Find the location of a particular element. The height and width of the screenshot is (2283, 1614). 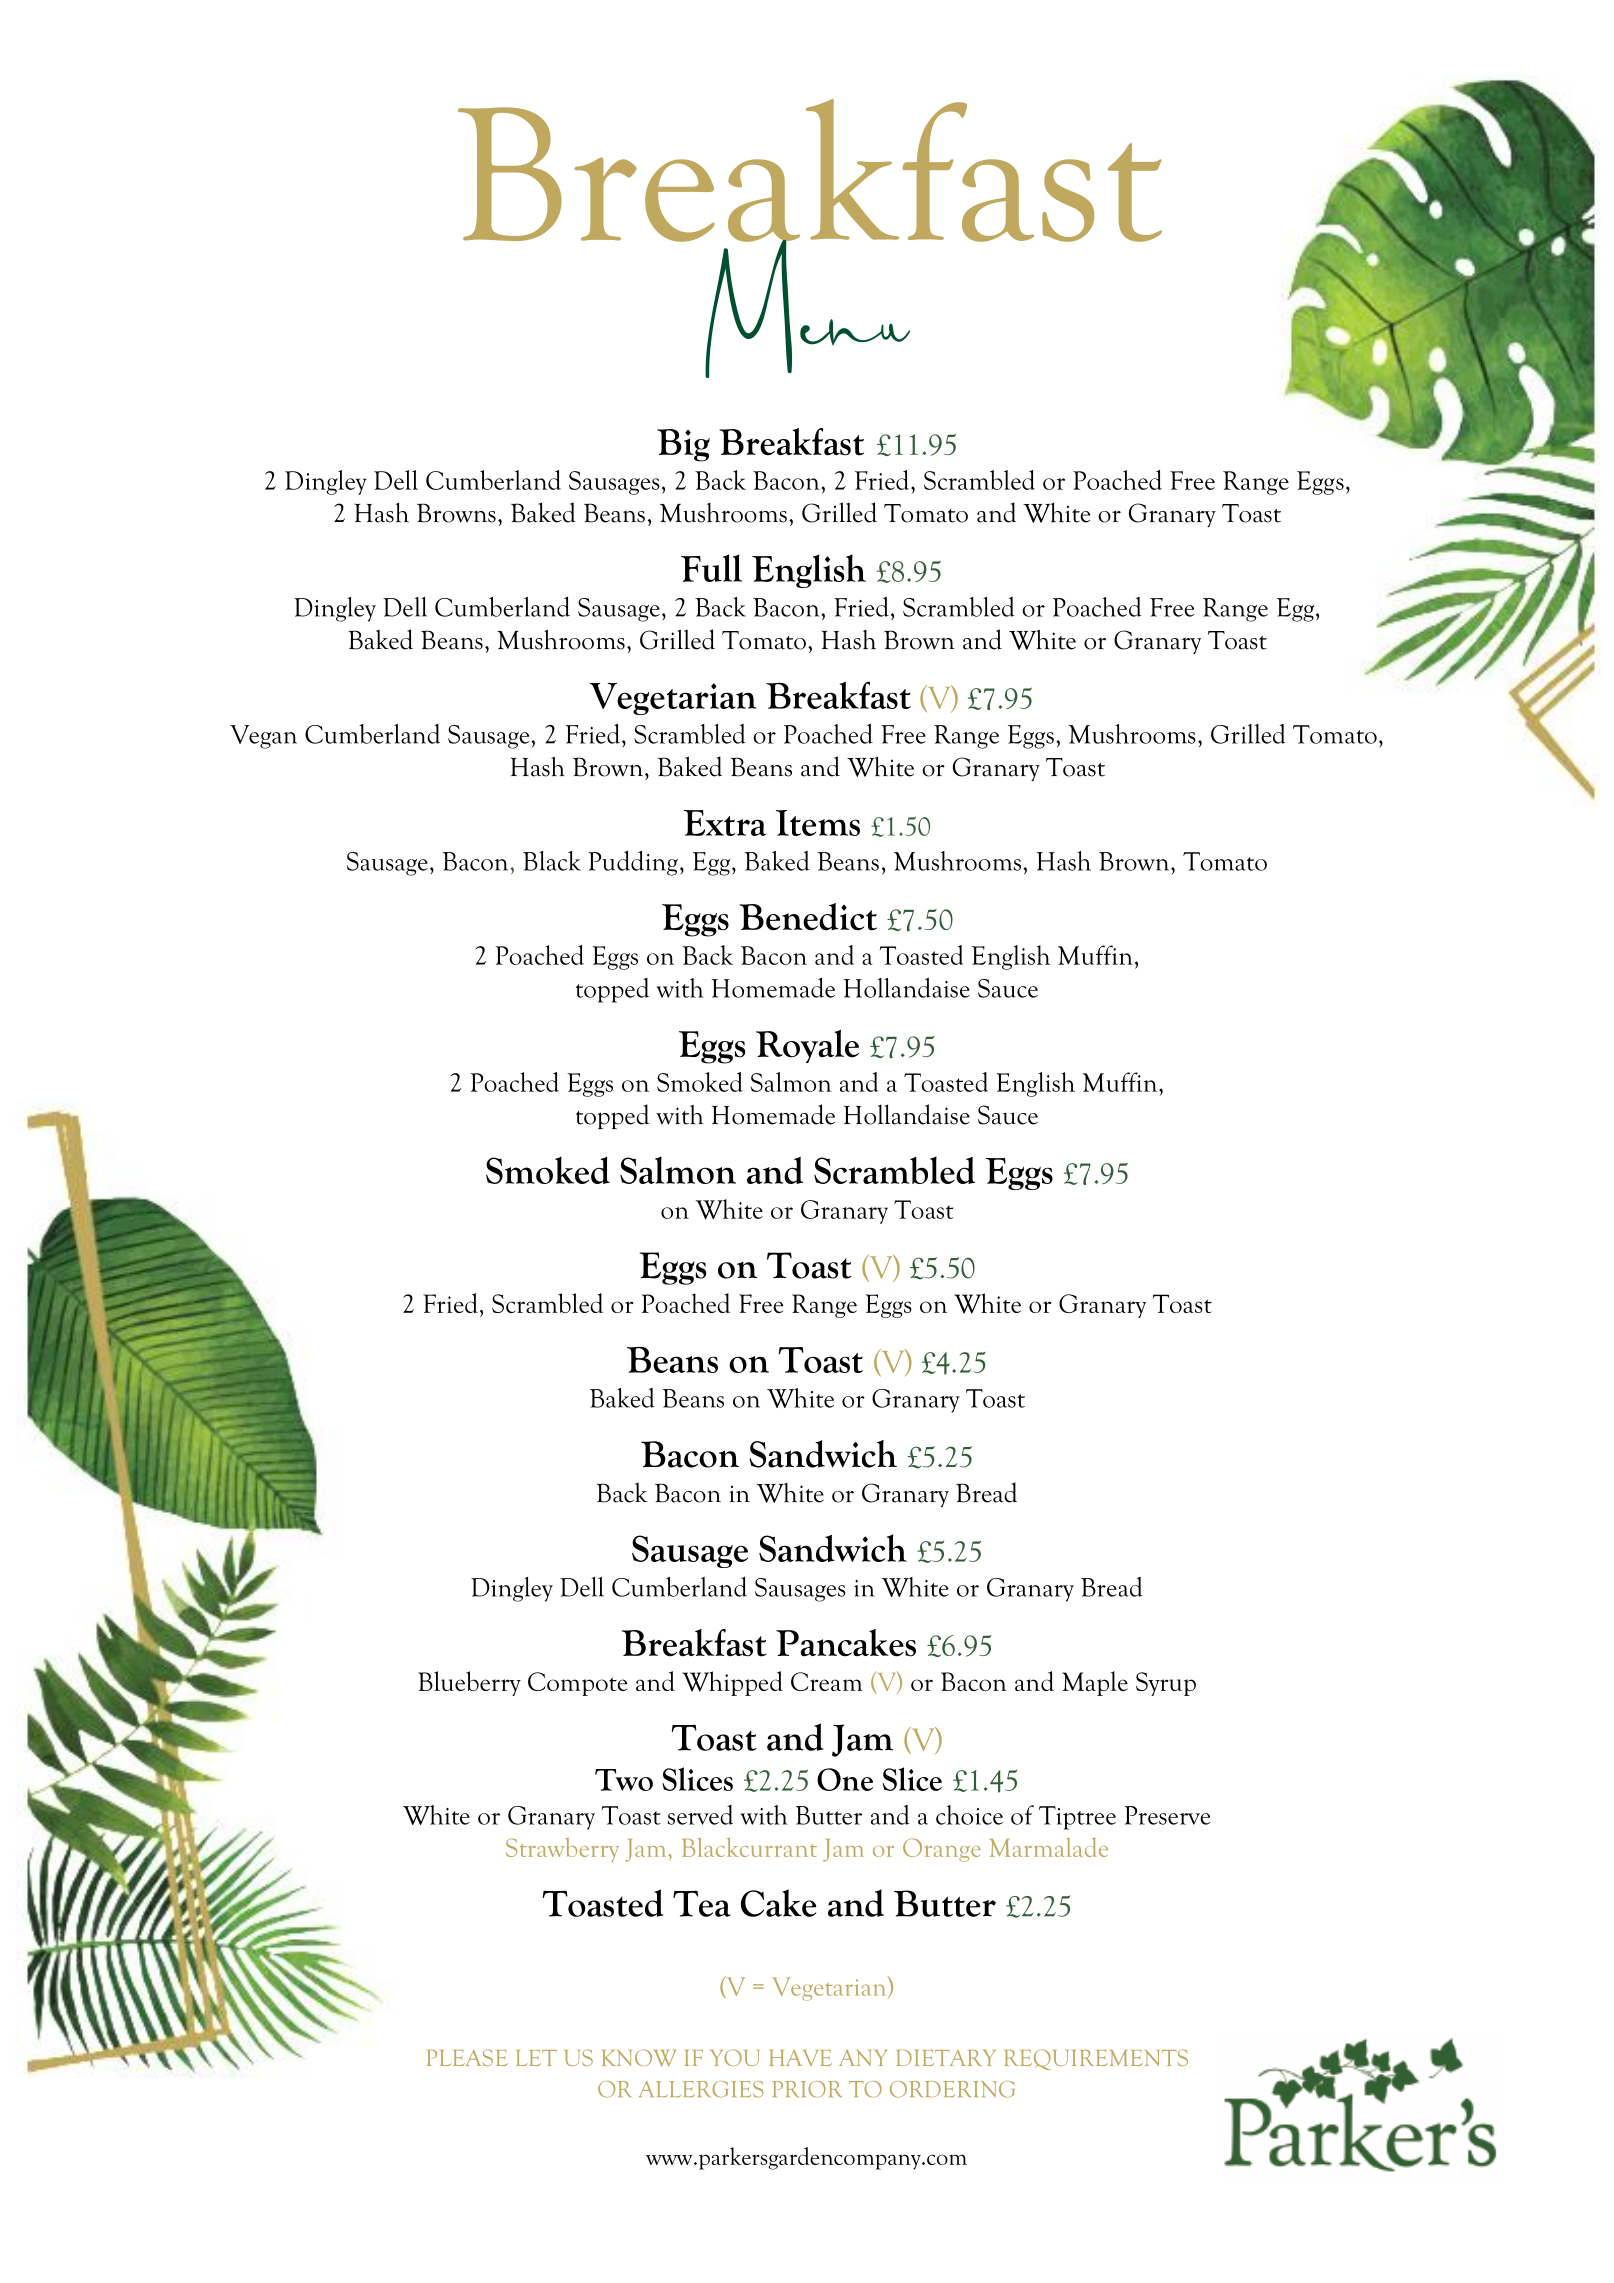

Full is located at coordinates (711, 568).
